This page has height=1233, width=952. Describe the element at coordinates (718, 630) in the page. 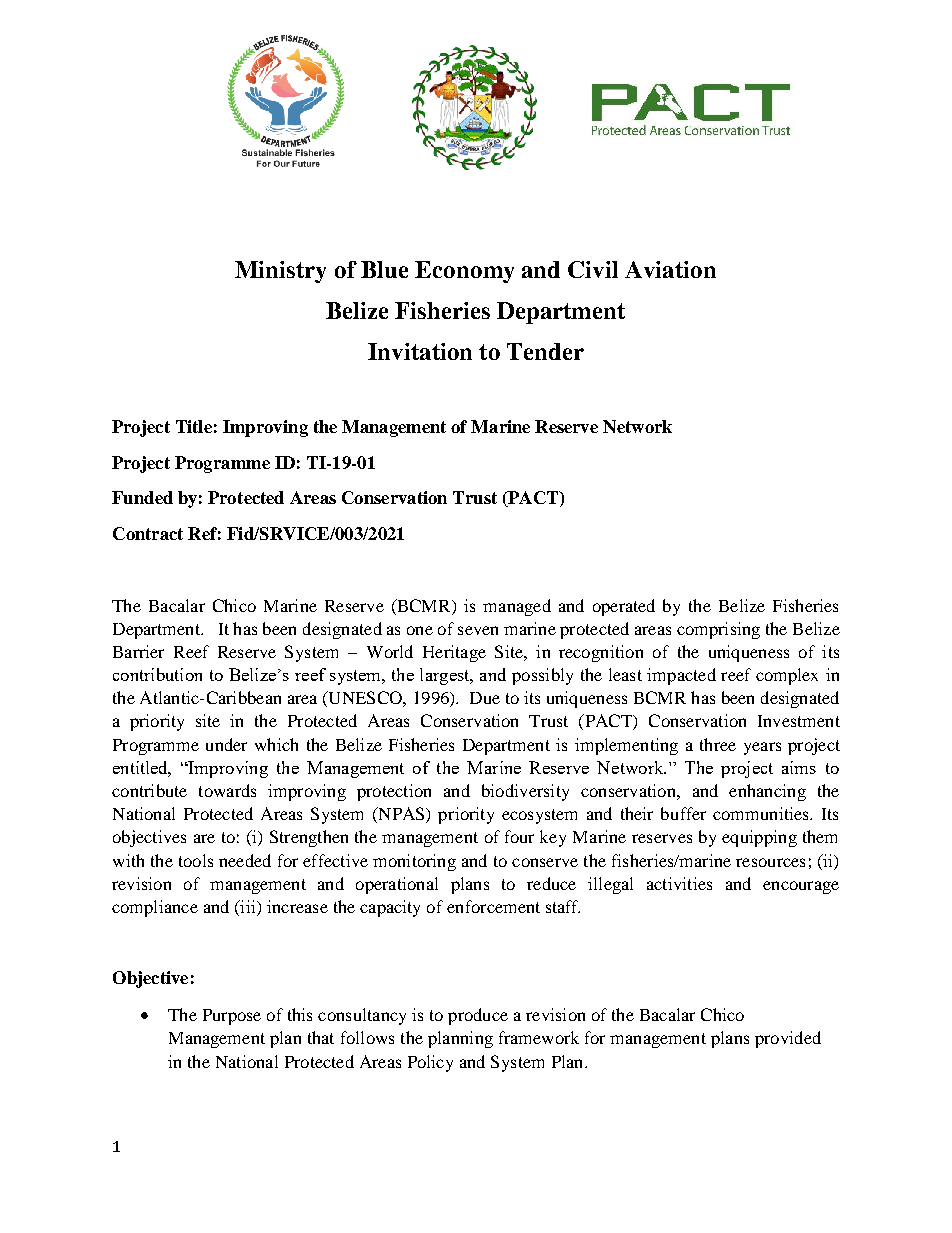

I see `comprising` at that location.
